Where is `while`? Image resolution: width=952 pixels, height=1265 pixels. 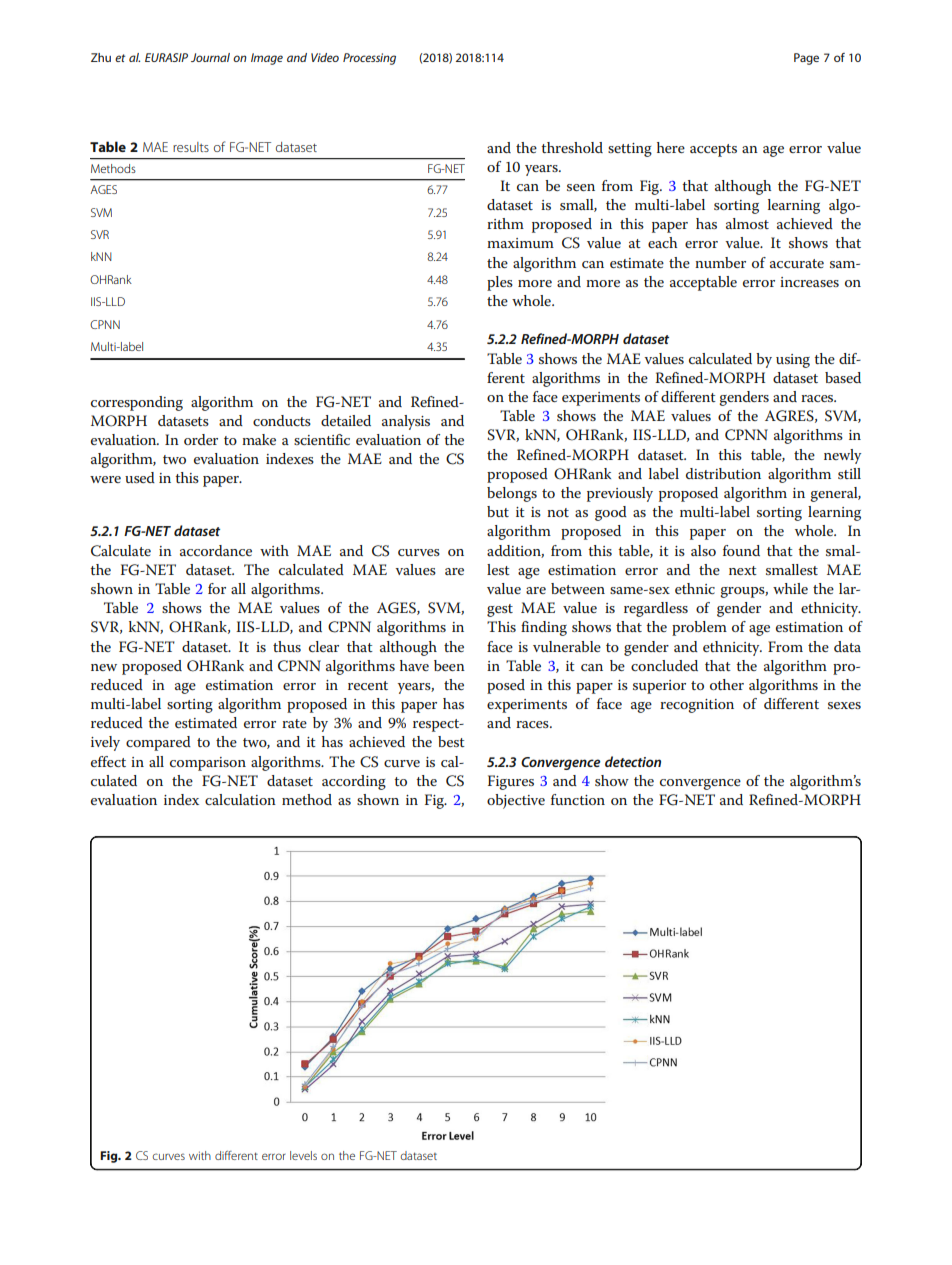 while is located at coordinates (790, 588).
